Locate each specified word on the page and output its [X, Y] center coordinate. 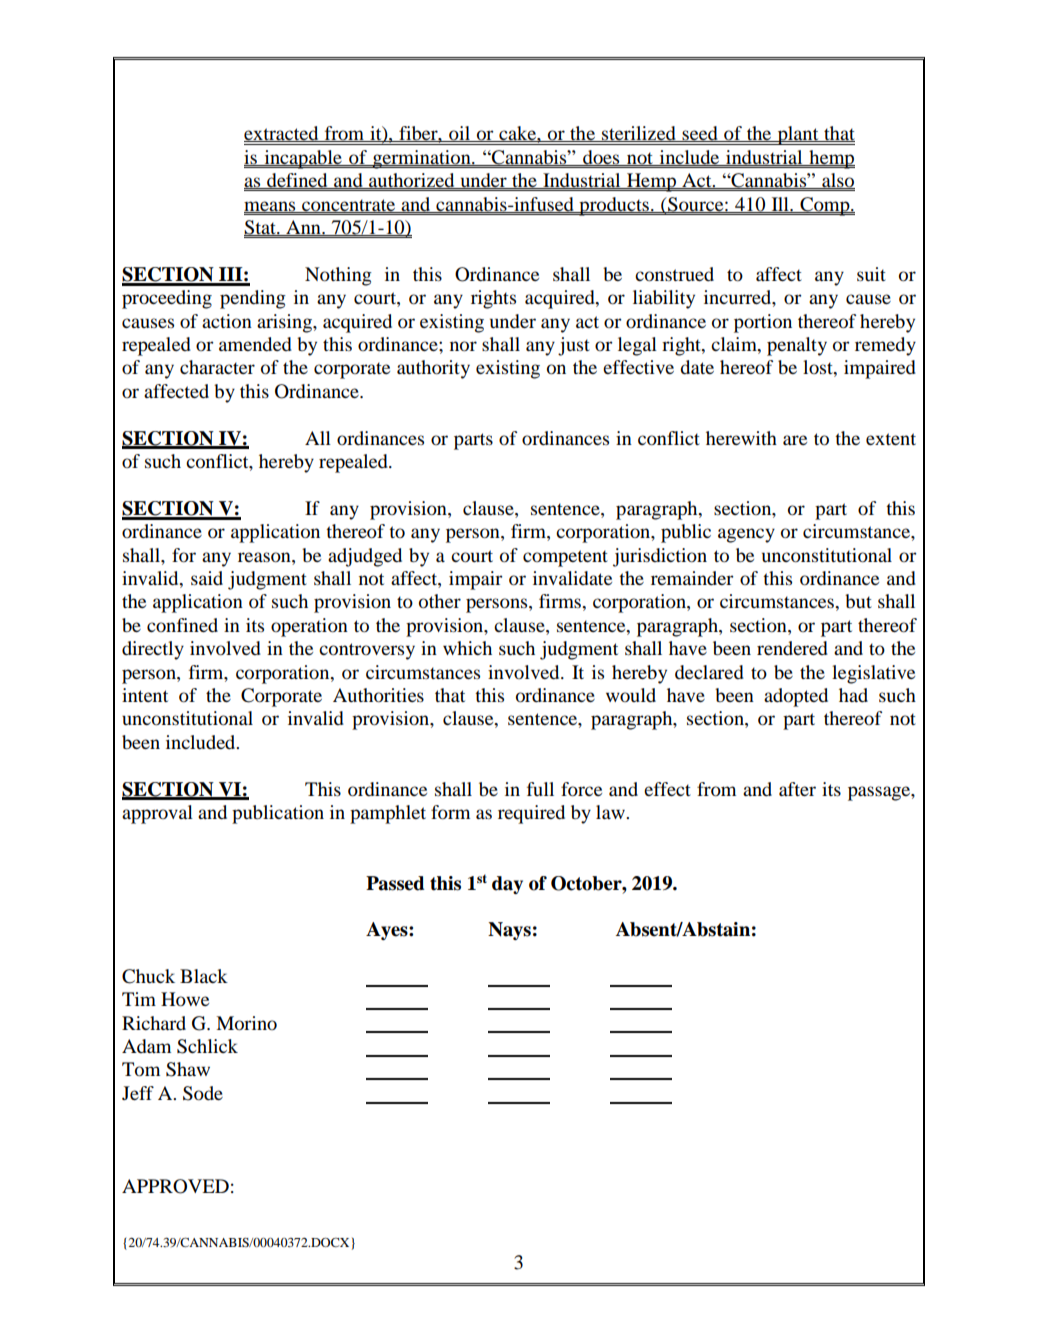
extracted [282, 134]
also [837, 181]
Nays [509, 931]
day [507, 885]
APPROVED [175, 1186]
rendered [792, 648]
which [467, 648]
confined [182, 625]
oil [460, 134]
